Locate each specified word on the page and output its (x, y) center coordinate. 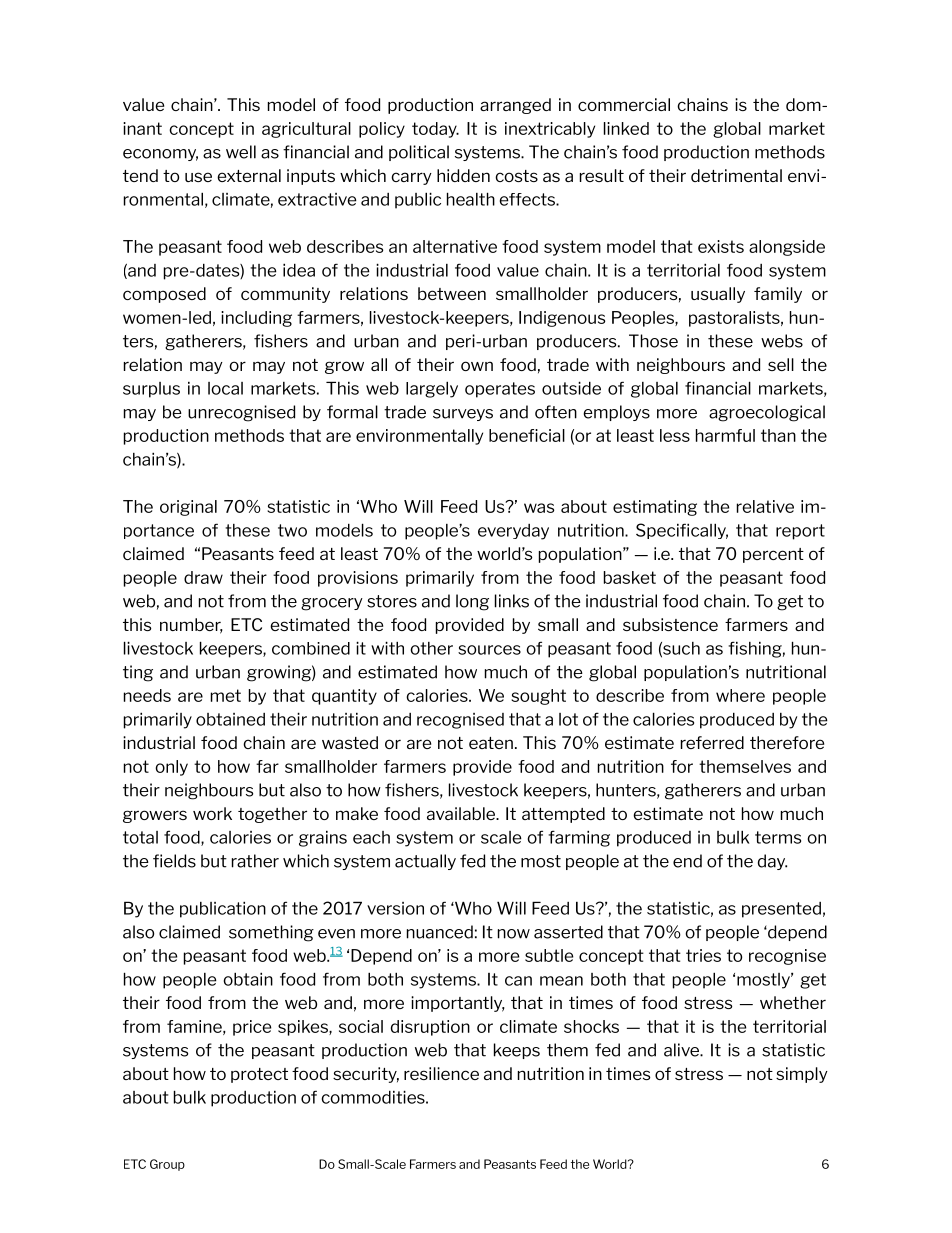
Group (167, 1165)
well (241, 152)
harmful (725, 435)
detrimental (736, 175)
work (212, 813)
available (462, 813)
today (435, 130)
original (188, 508)
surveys (463, 415)
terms (778, 837)
